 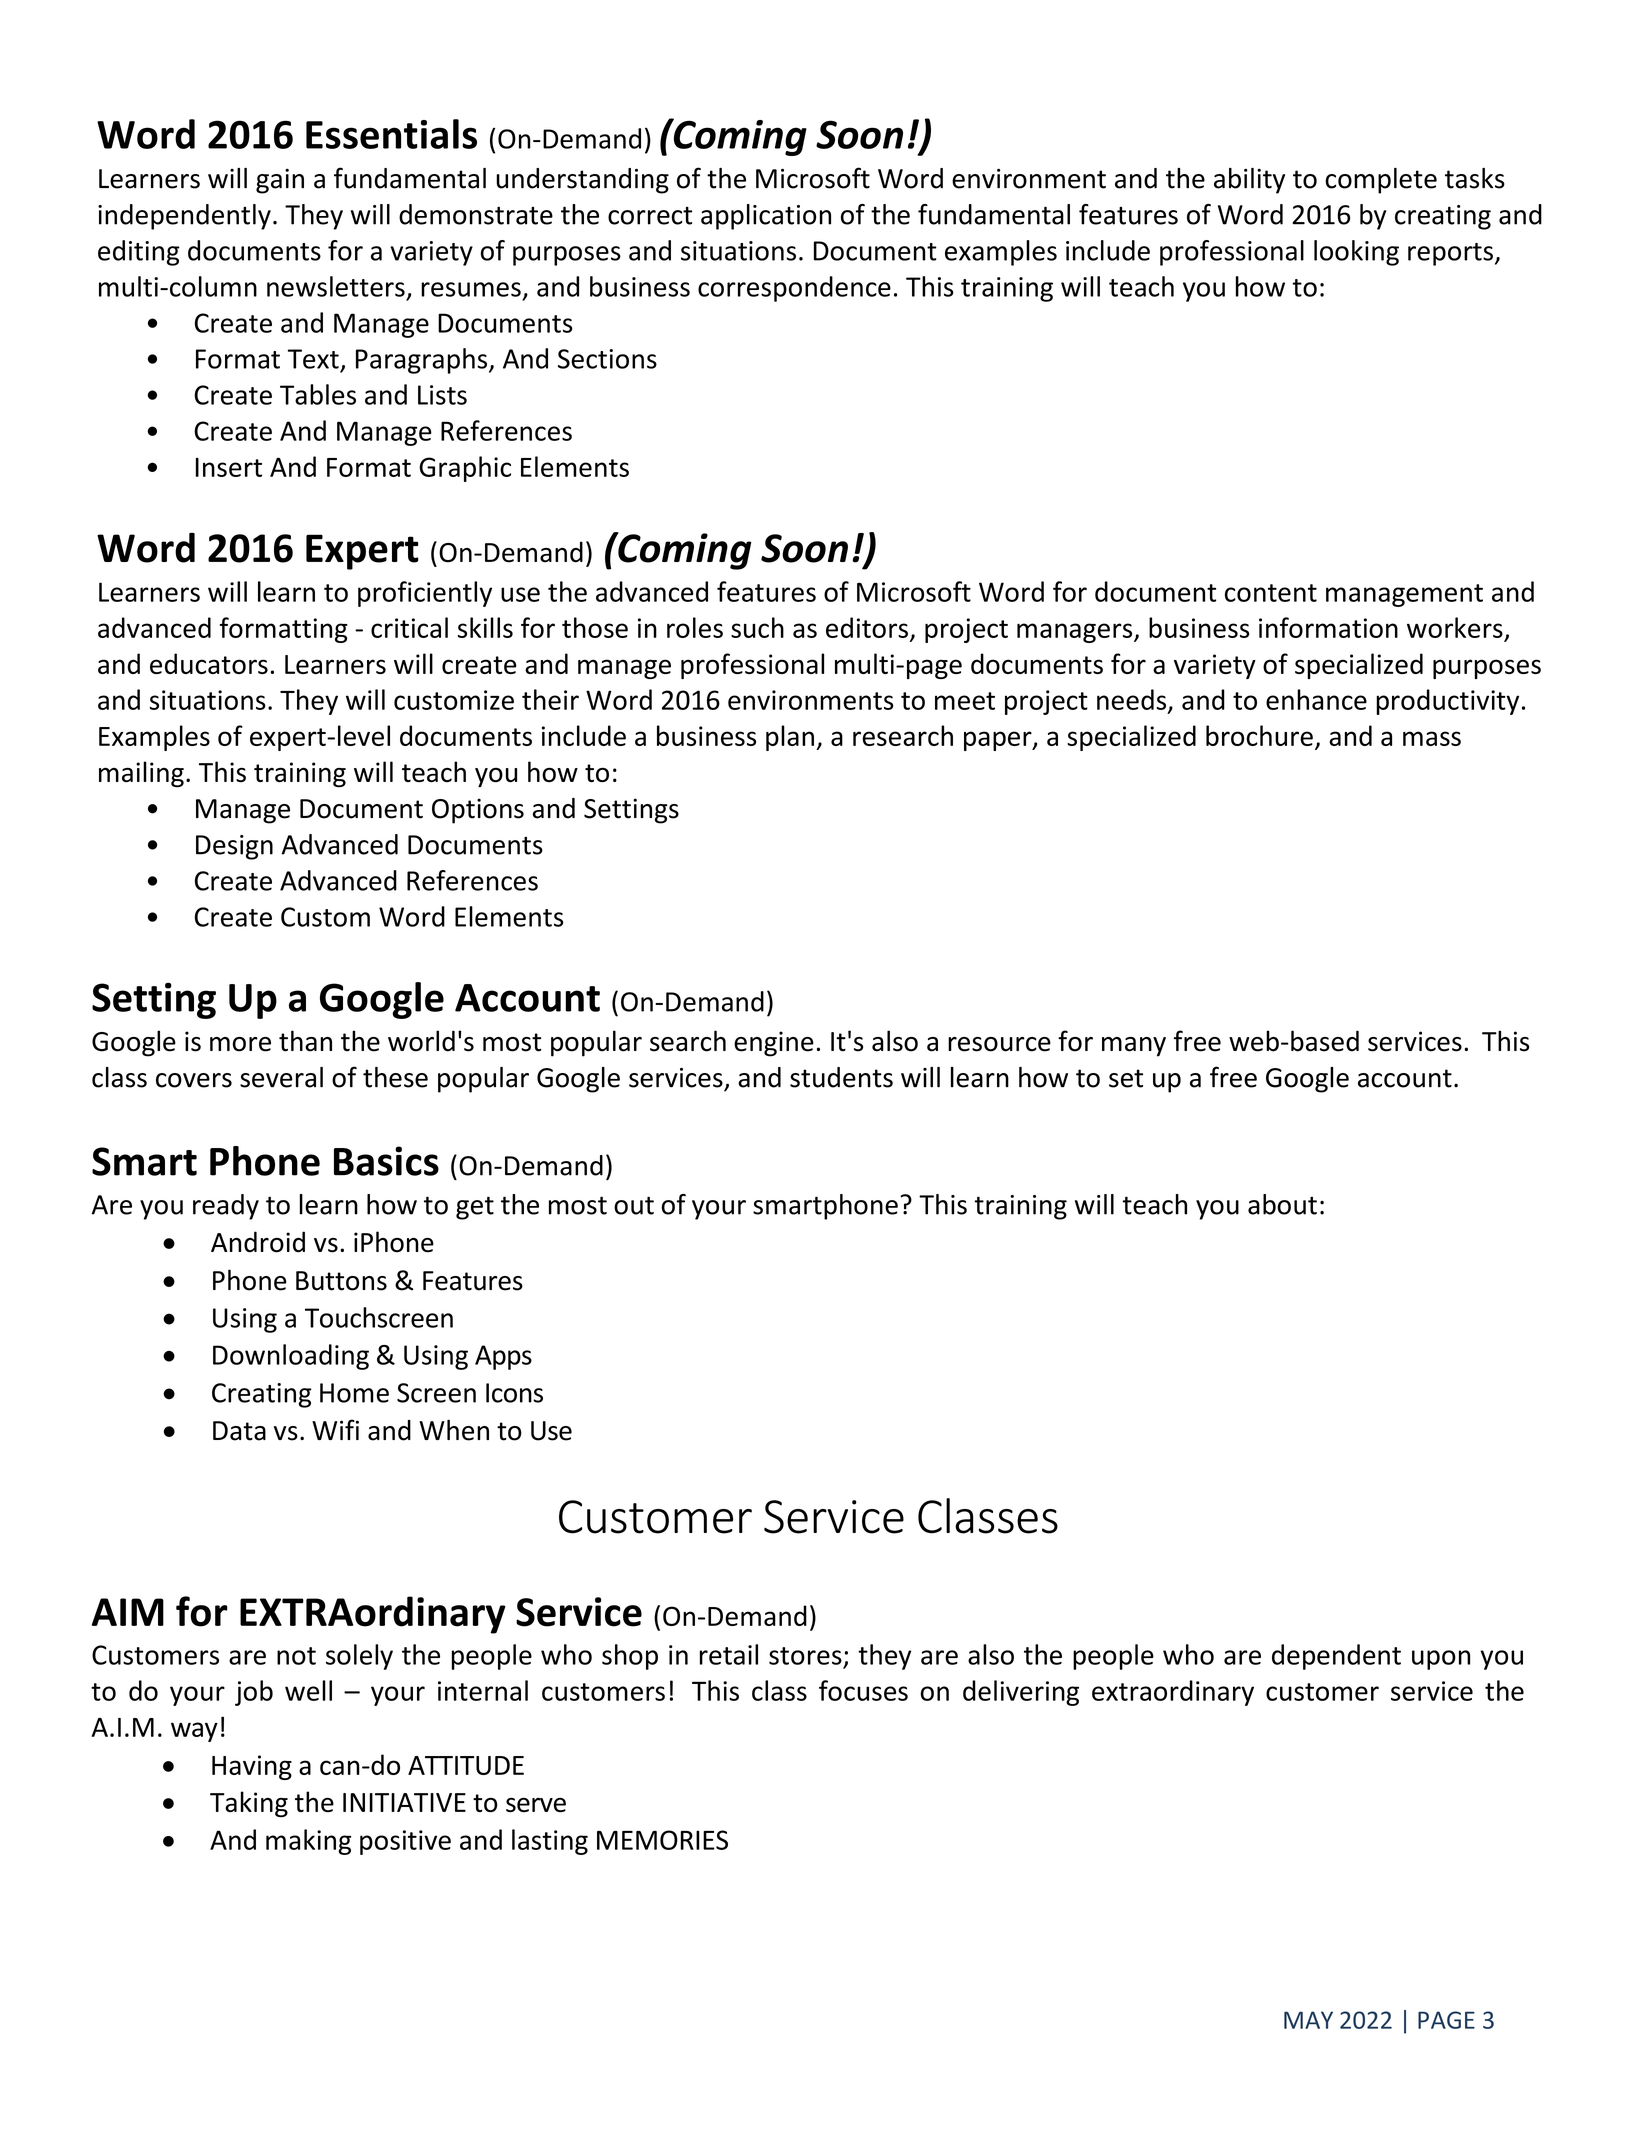 What do you see at coordinates (281, 1077) in the screenshot?
I see `several` at bounding box center [281, 1077].
